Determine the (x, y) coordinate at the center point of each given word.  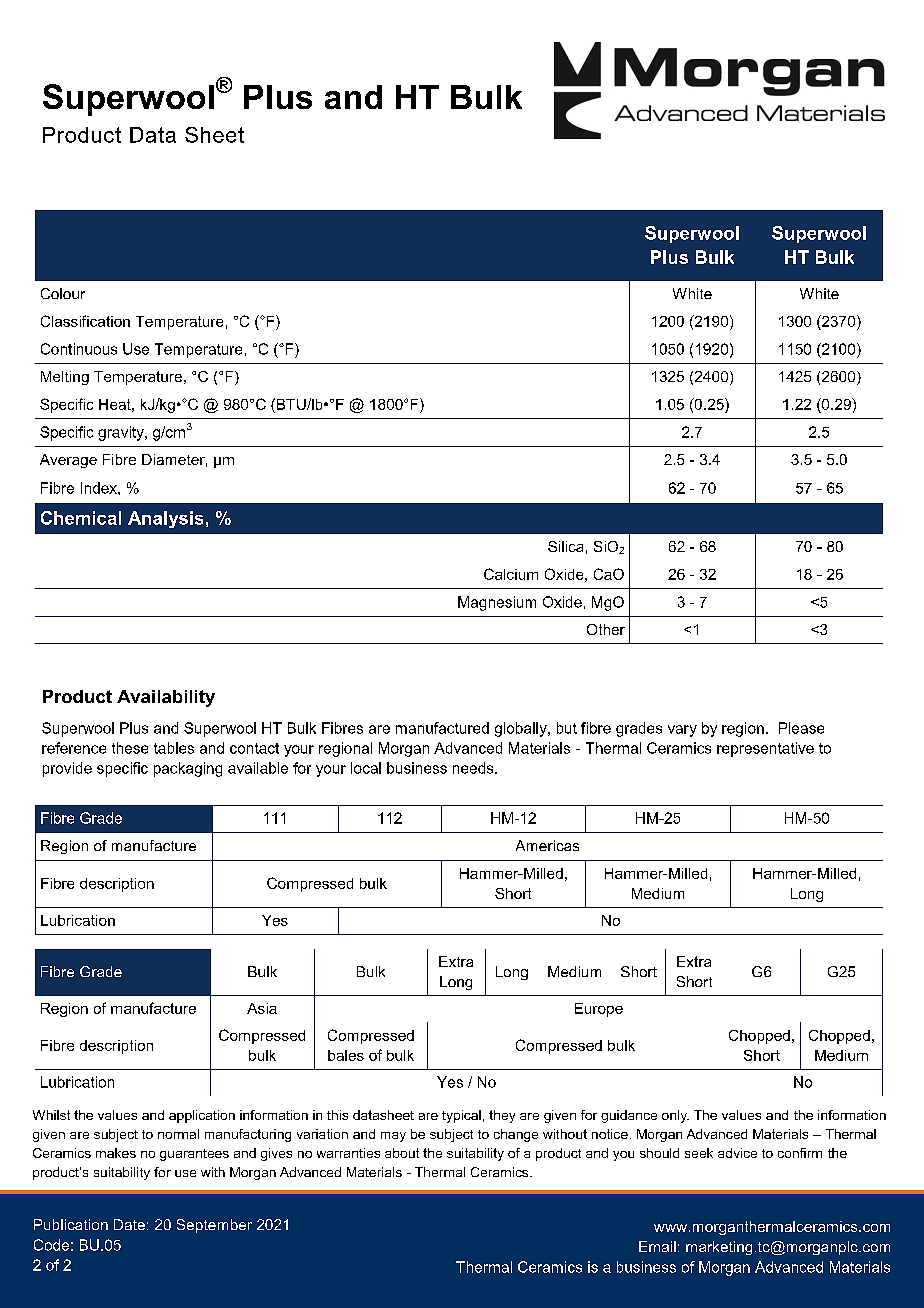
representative (765, 749)
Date (129, 1224)
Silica (565, 546)
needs (474, 768)
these (130, 748)
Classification (85, 321)
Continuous (79, 349)
